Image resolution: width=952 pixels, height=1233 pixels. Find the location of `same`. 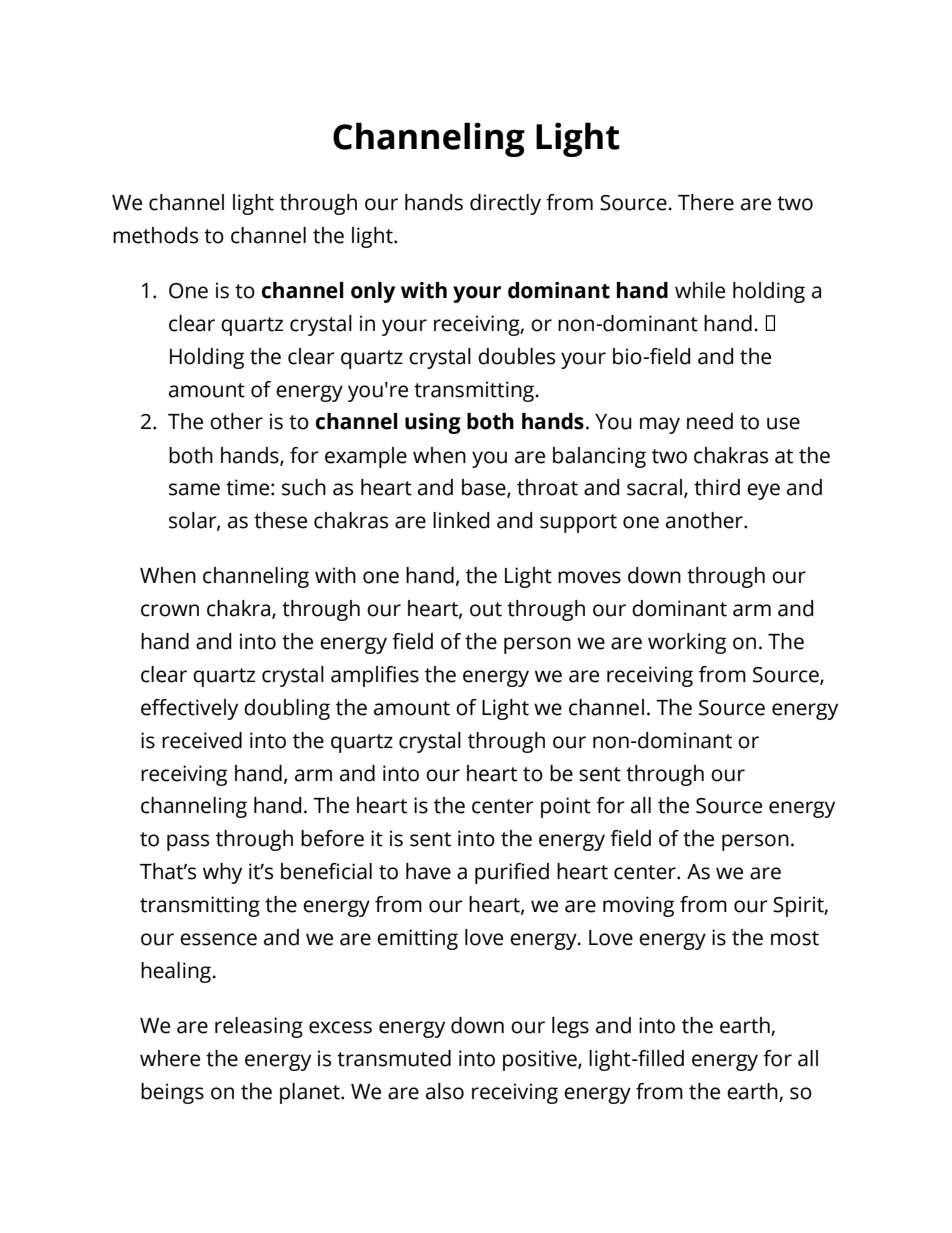

same is located at coordinates (194, 489).
